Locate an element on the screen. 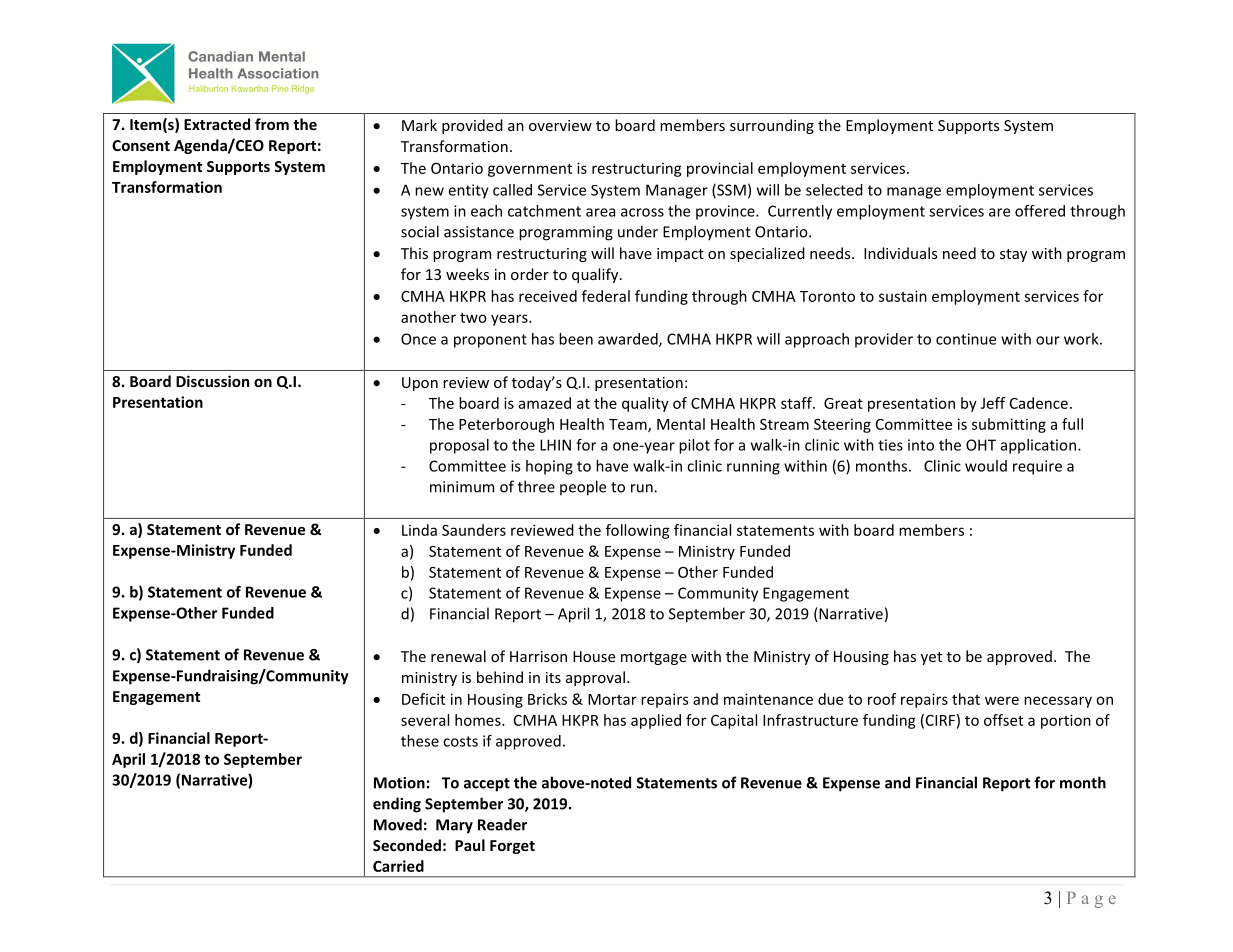  Mortar is located at coordinates (612, 699).
